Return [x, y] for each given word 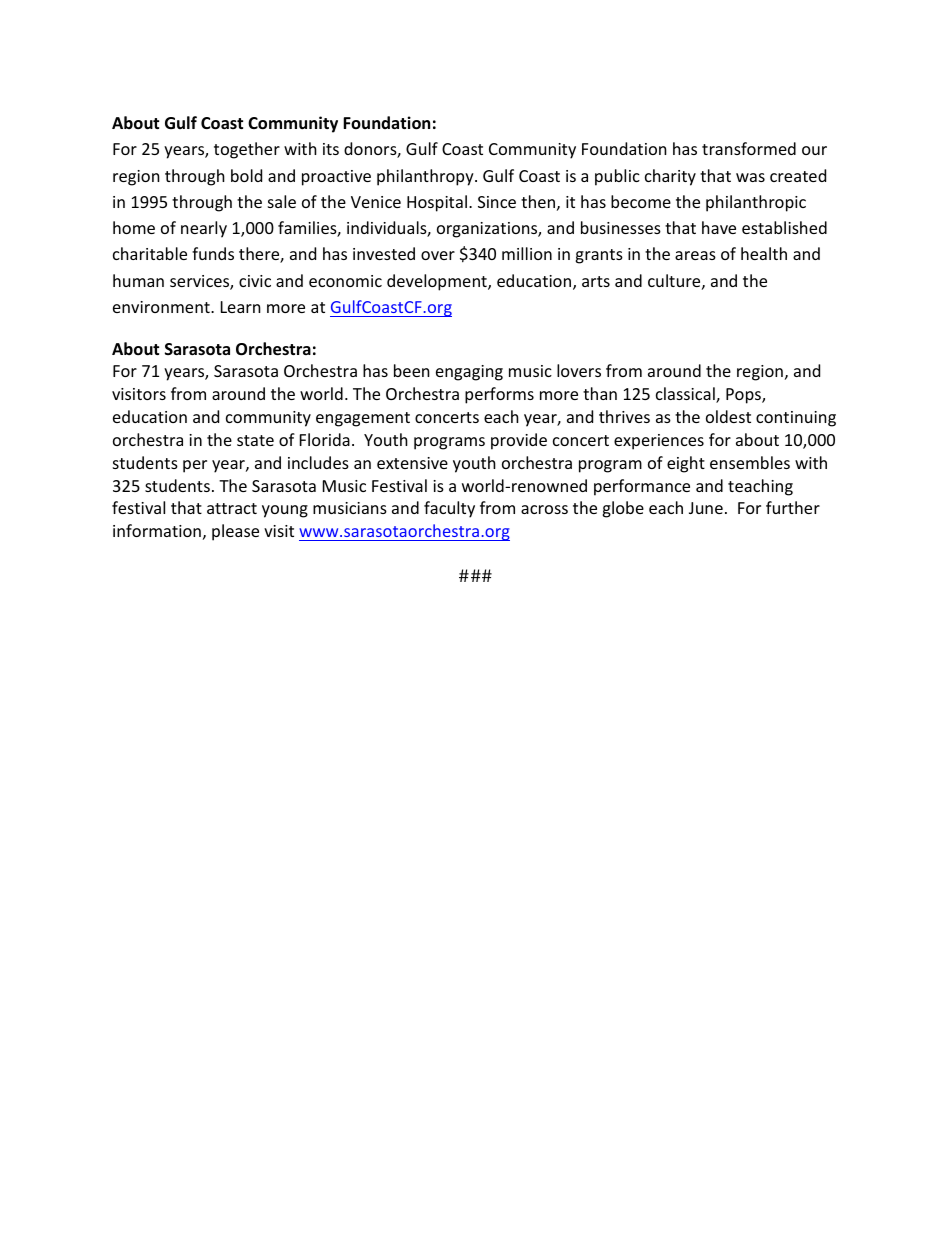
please [235, 532]
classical [686, 395]
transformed [749, 148]
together [247, 150]
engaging [469, 373]
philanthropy [426, 177]
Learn [241, 307]
